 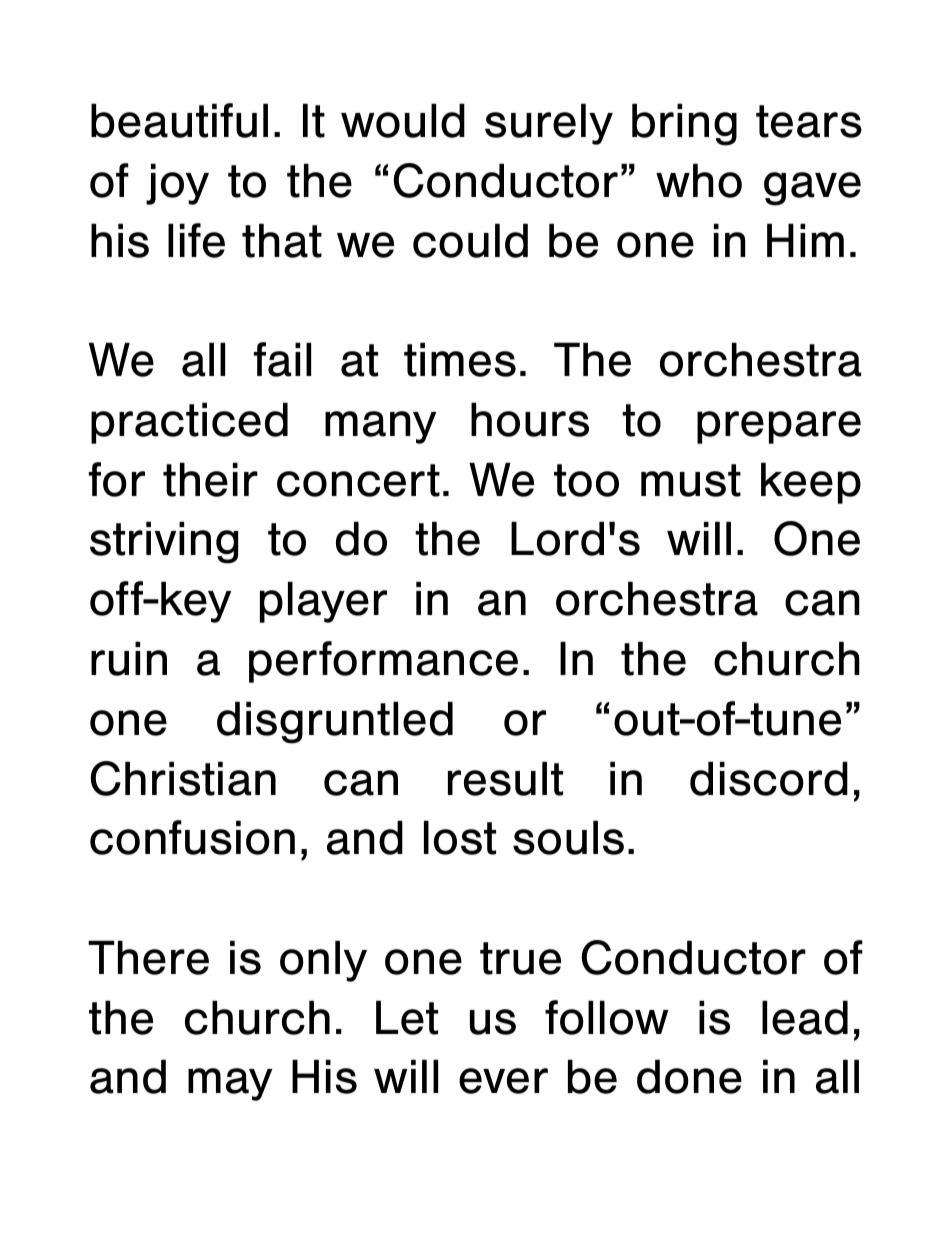 What do you see at coordinates (210, 479) in the image?
I see `their` at bounding box center [210, 479].
